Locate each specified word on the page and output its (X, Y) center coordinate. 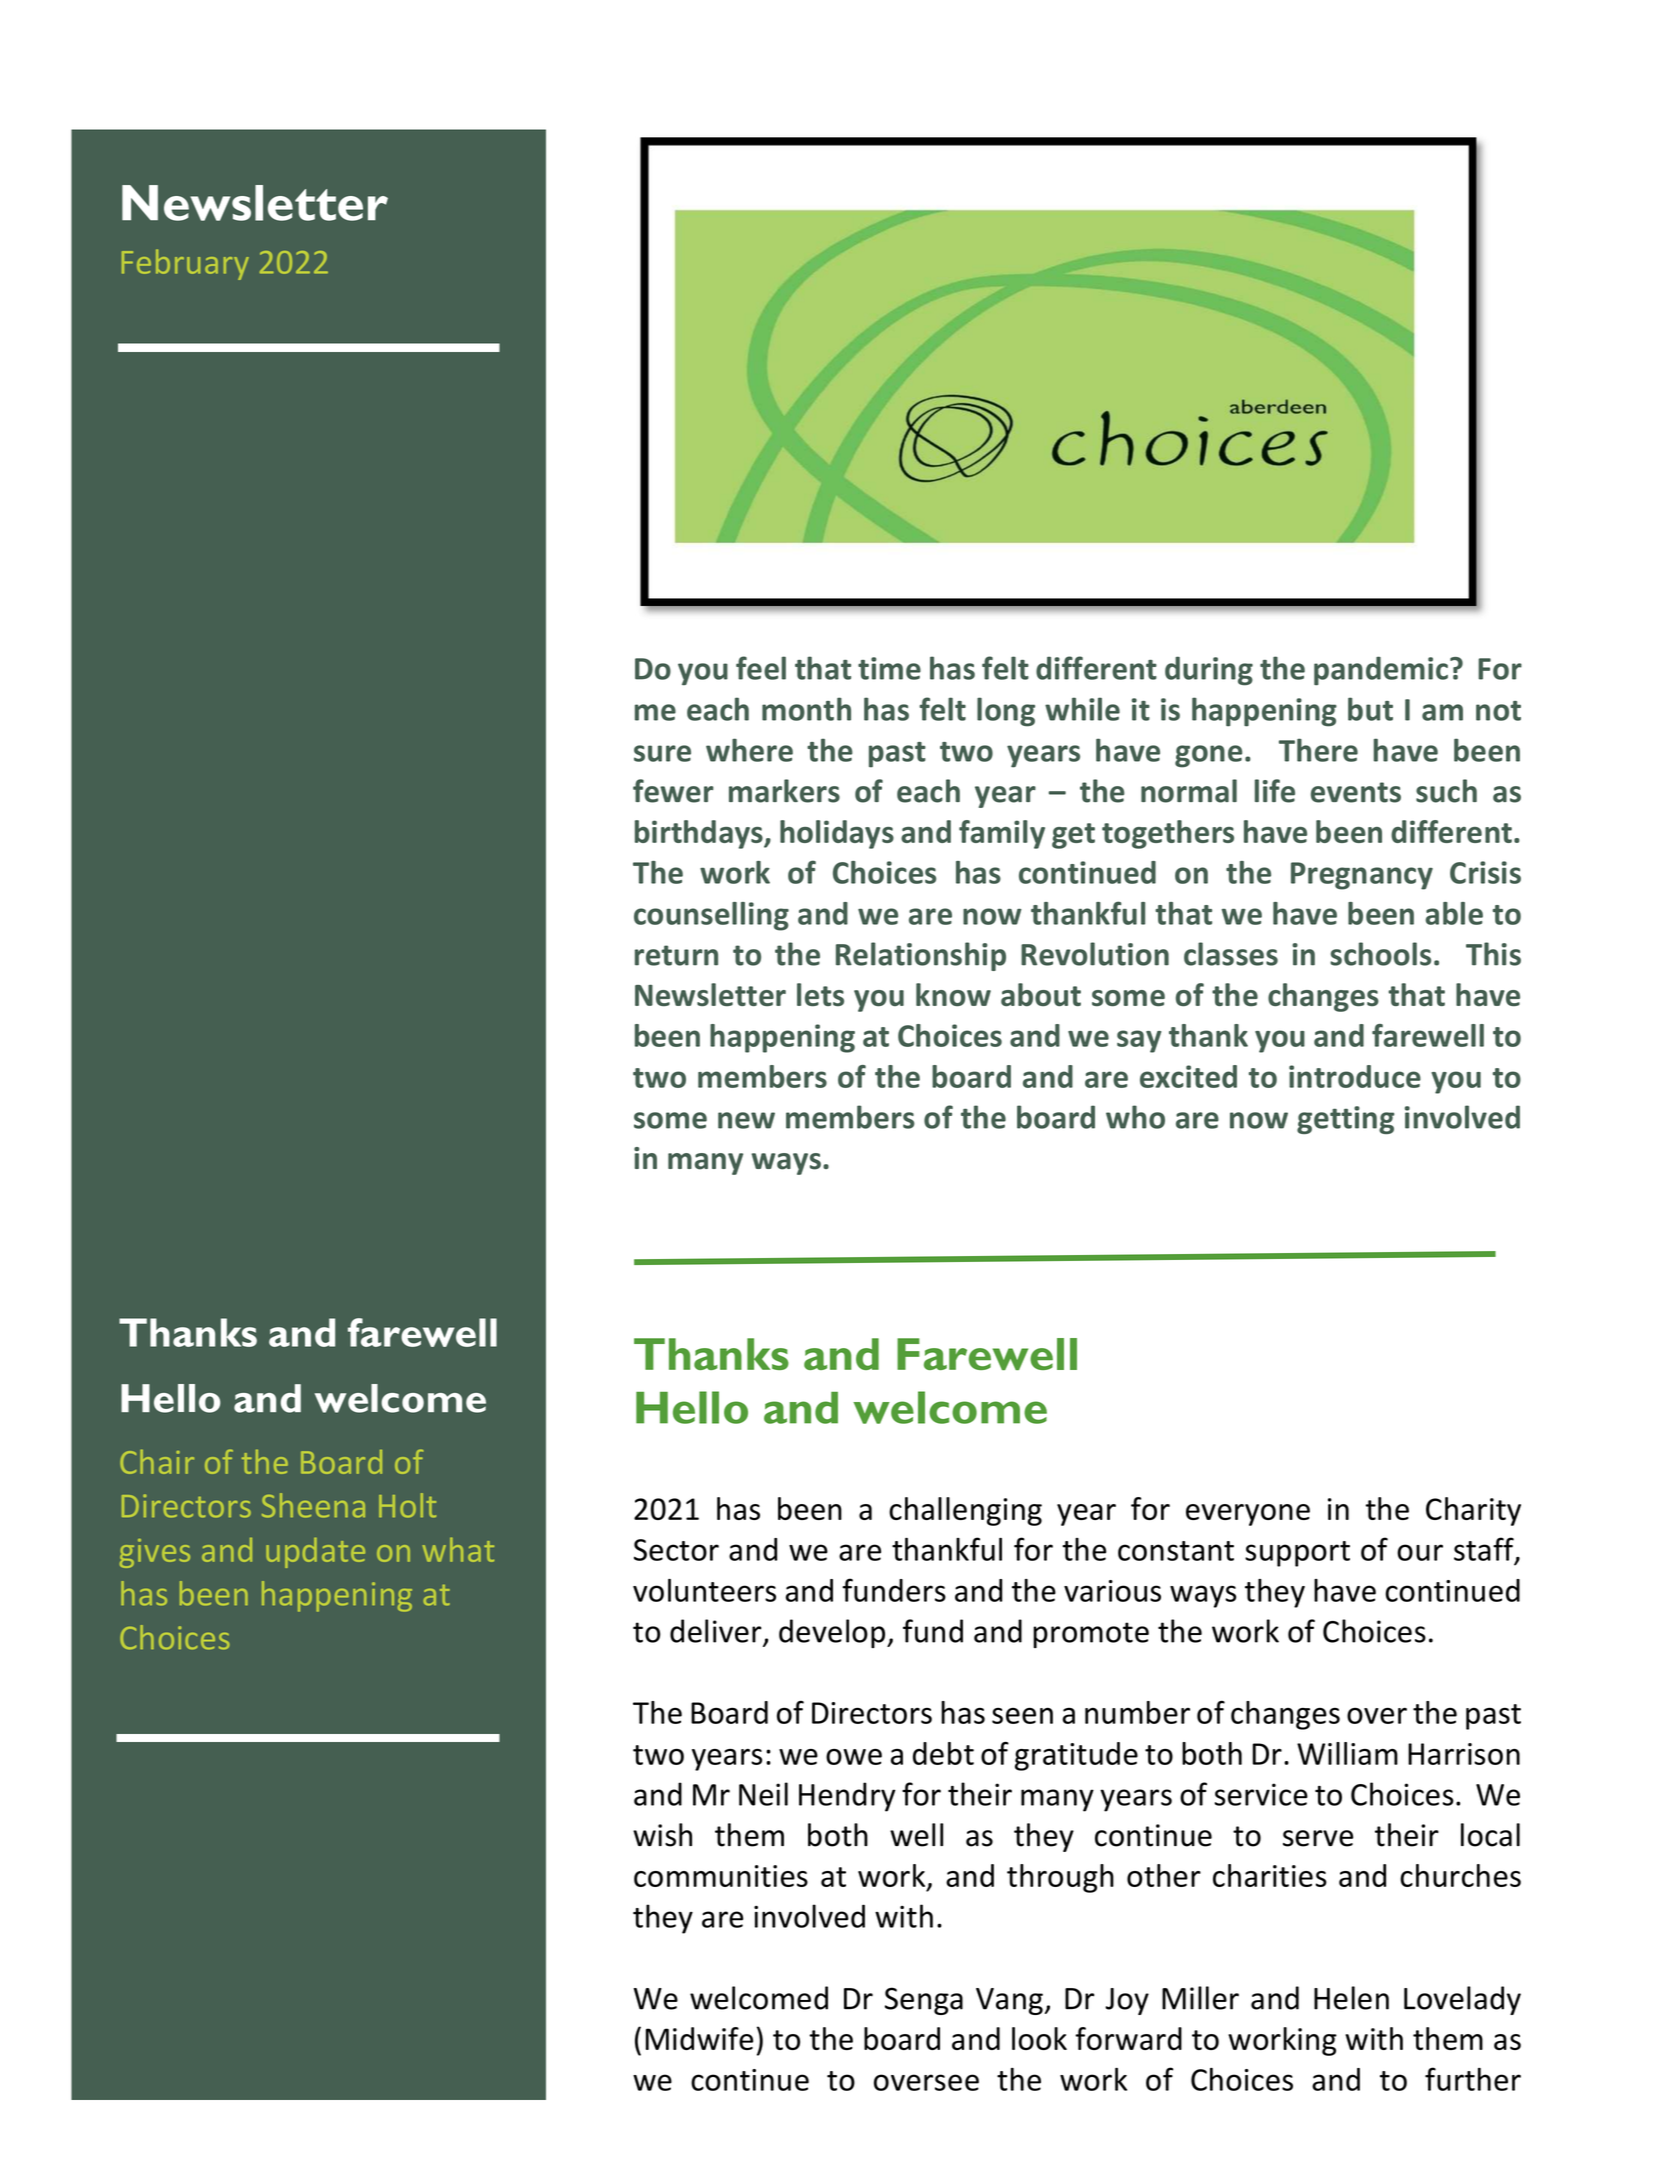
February (185, 264)
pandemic (1381, 670)
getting (1345, 1120)
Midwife (699, 2038)
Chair (157, 1461)
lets (820, 994)
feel (761, 668)
